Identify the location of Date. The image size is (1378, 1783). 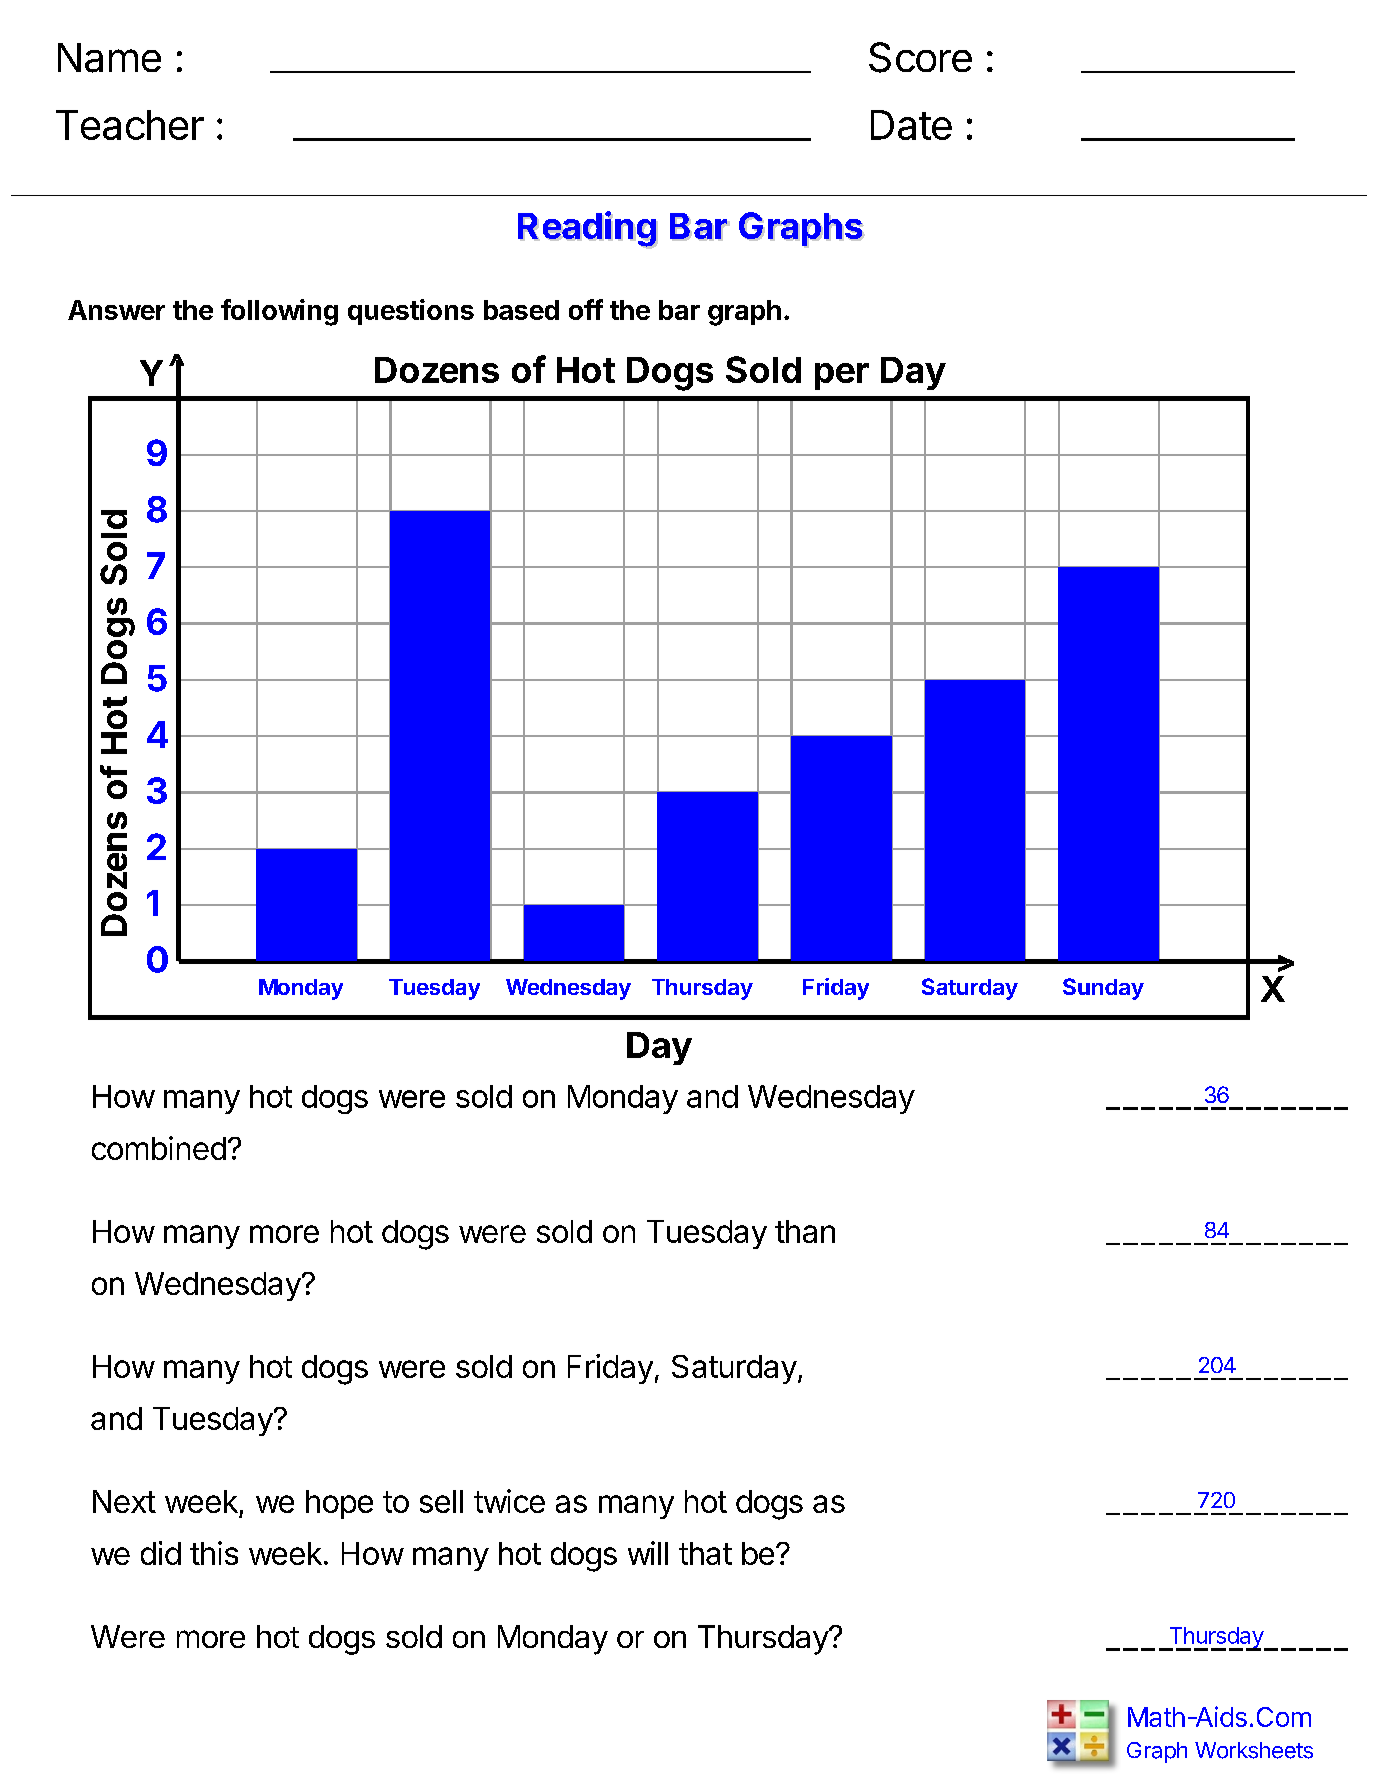
(911, 125).
